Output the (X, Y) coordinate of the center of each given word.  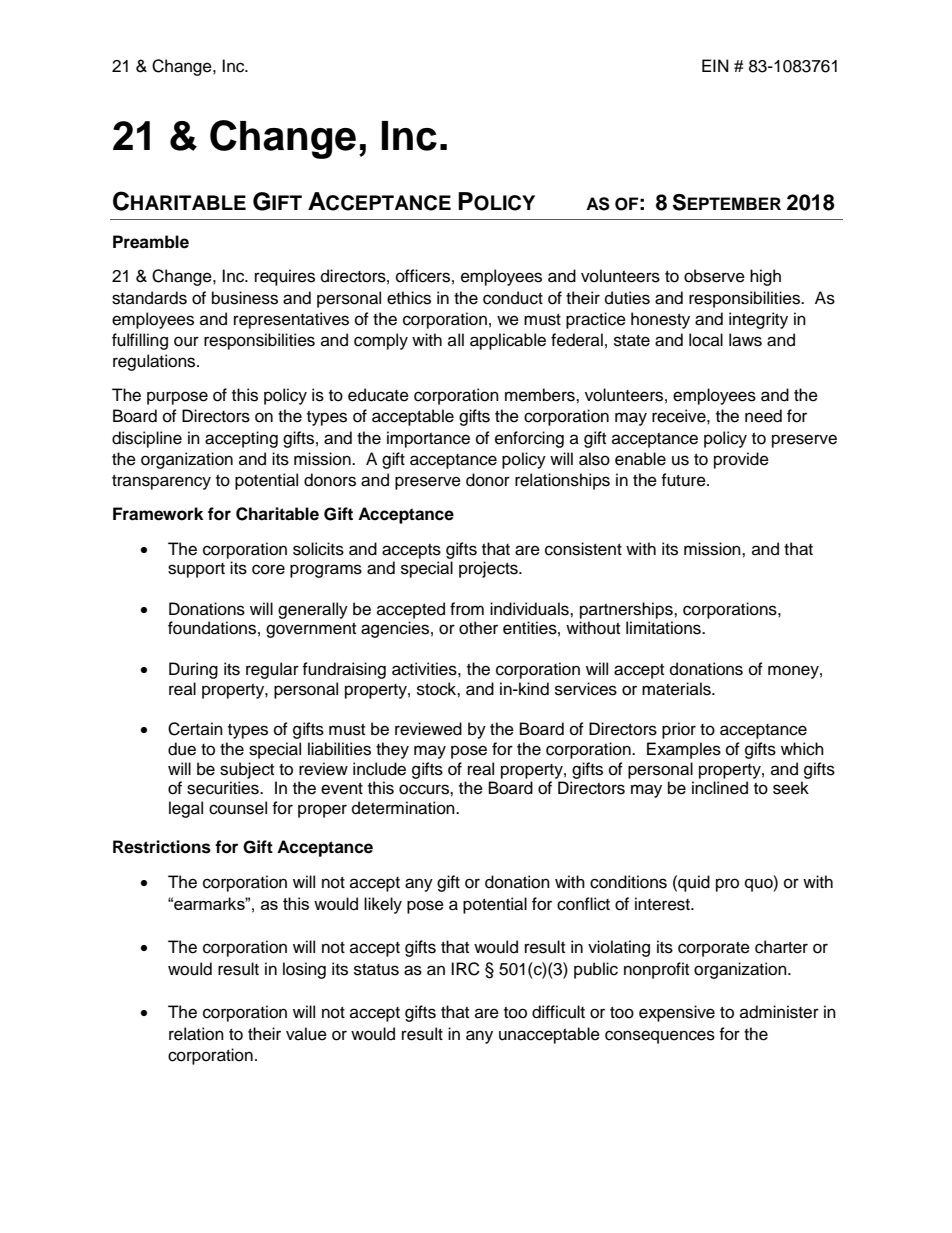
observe (714, 276)
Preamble (151, 242)
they (392, 750)
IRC (465, 969)
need (763, 416)
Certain (195, 729)
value (306, 1034)
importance (428, 439)
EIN (715, 65)
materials (677, 689)
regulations (155, 362)
